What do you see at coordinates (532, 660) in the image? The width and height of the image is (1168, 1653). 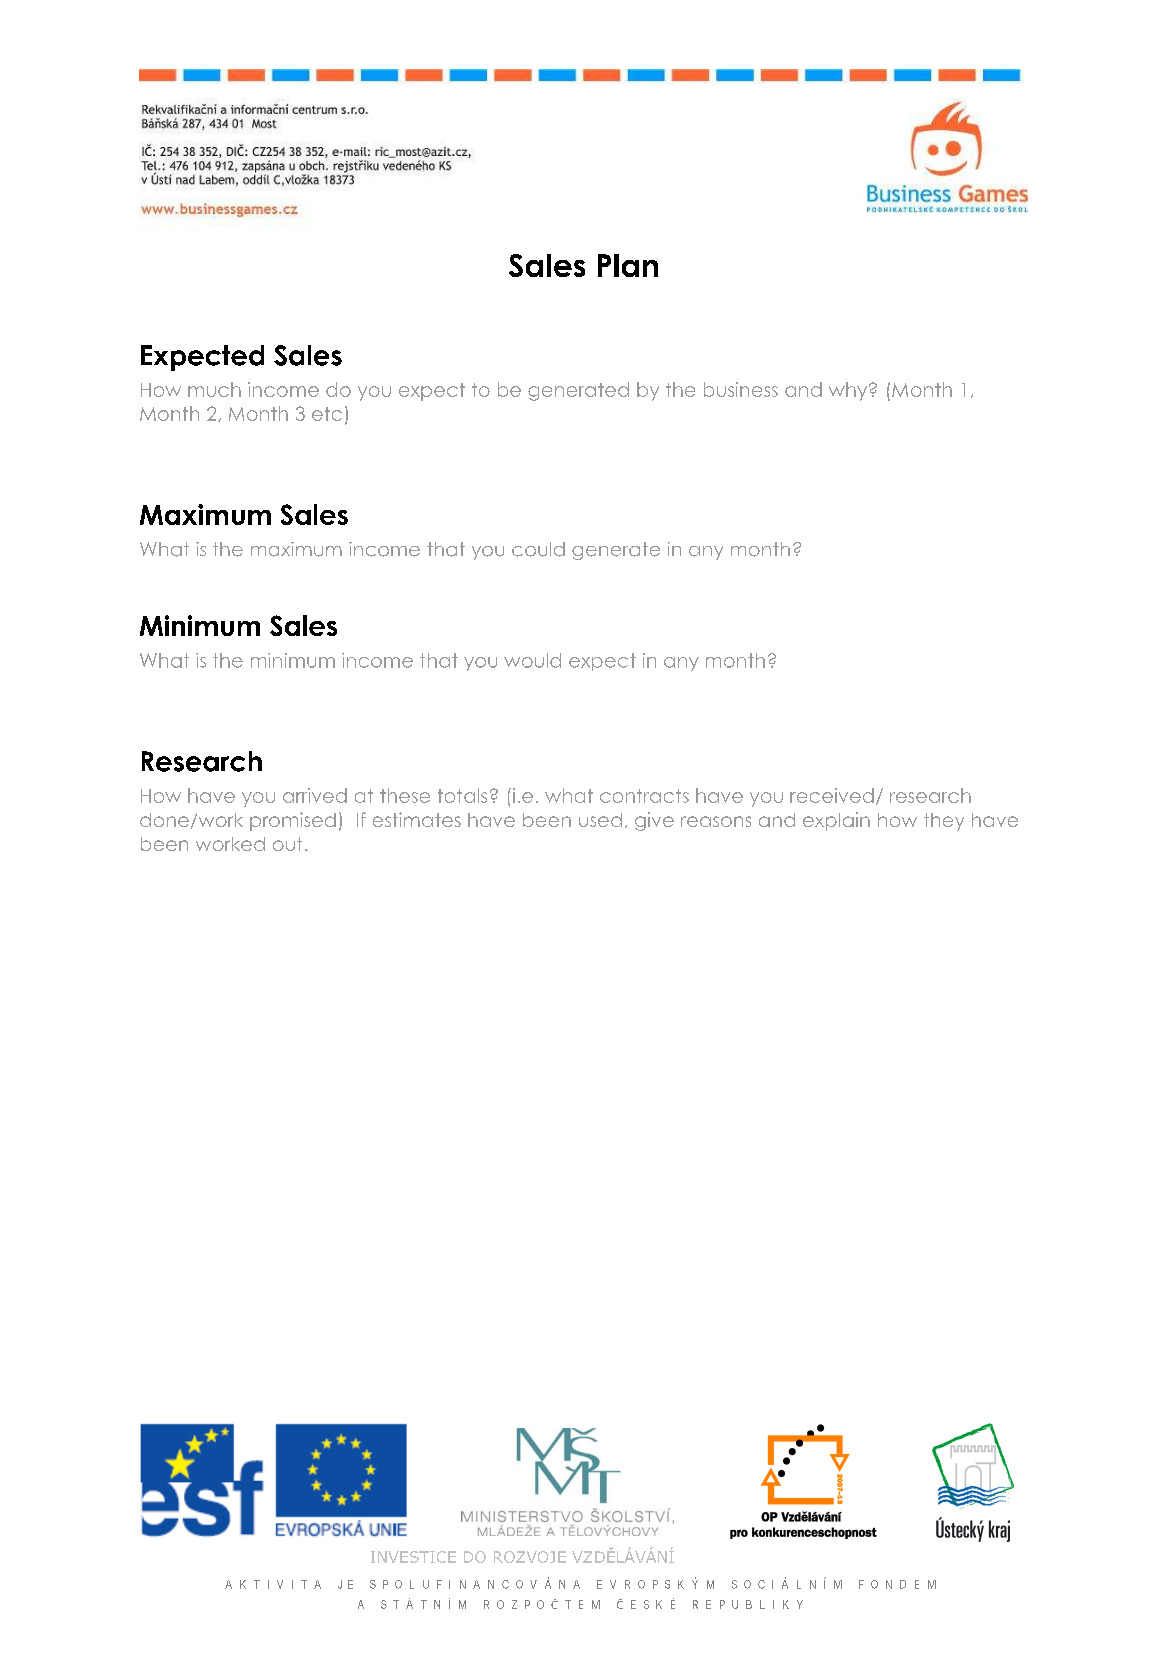 I see `would` at bounding box center [532, 660].
